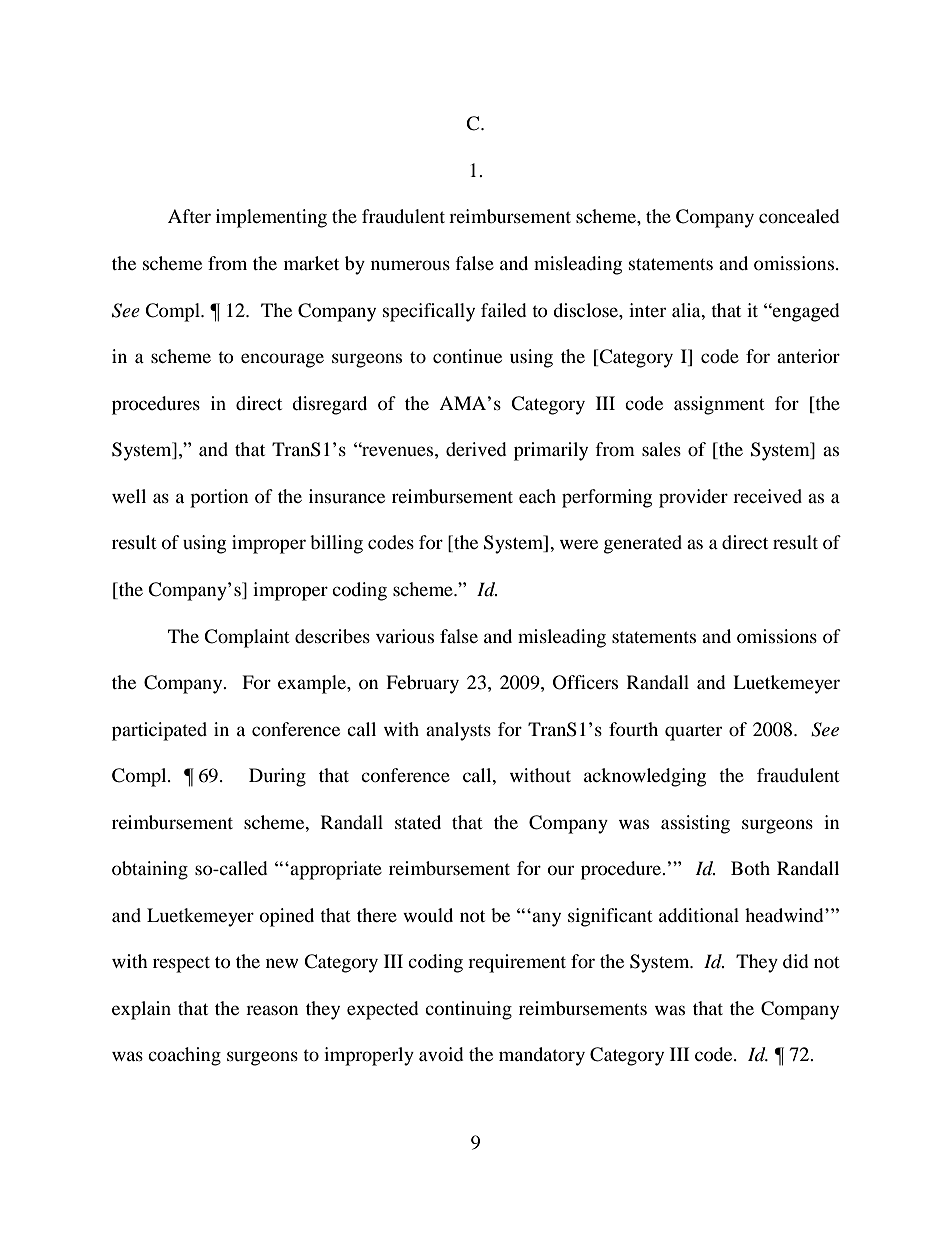 The width and height of the document is (952, 1233). I want to click on obtaining, so click(150, 870).
